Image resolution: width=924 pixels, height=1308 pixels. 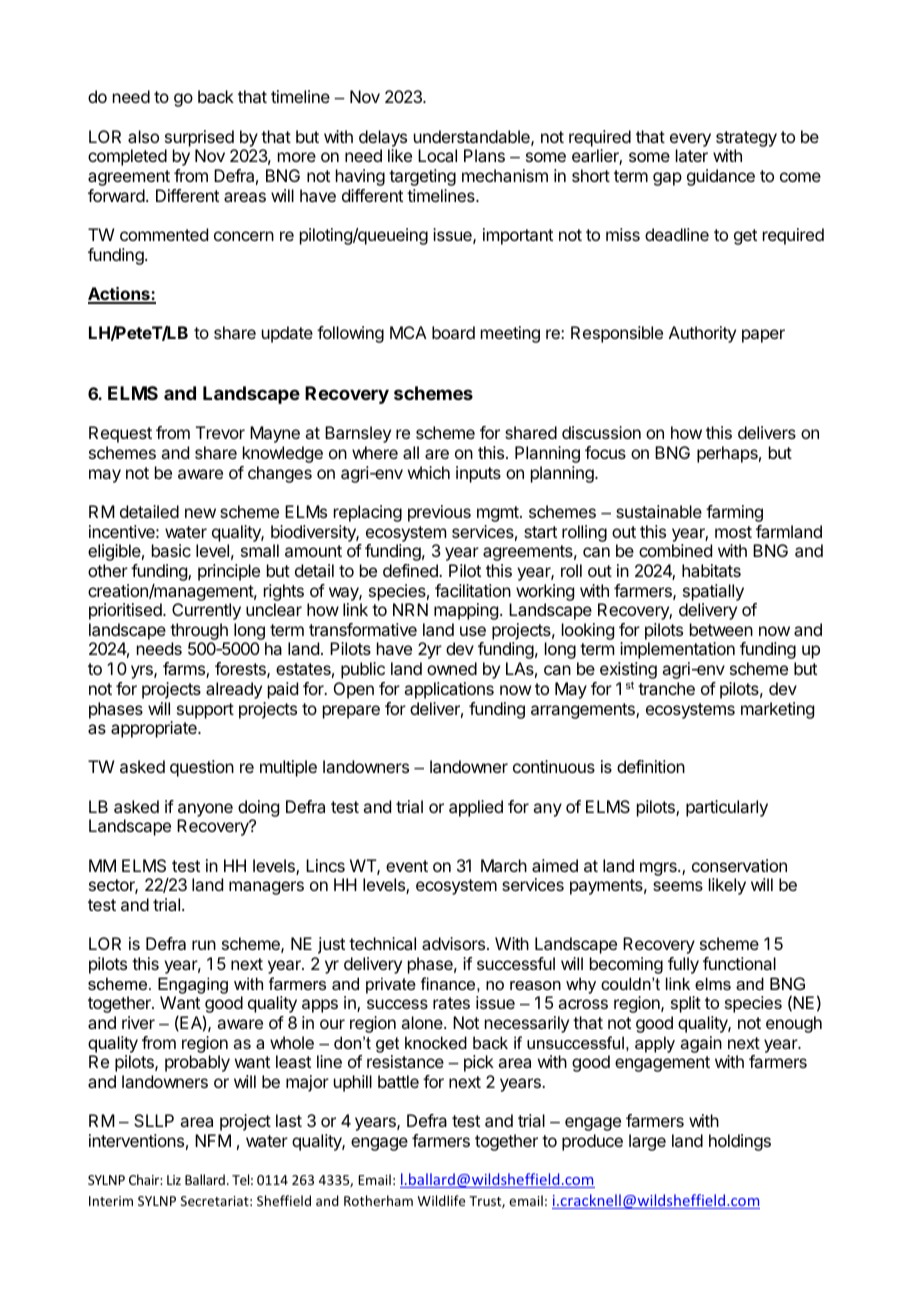 What do you see at coordinates (711, 570) in the image?
I see `habitats` at bounding box center [711, 570].
